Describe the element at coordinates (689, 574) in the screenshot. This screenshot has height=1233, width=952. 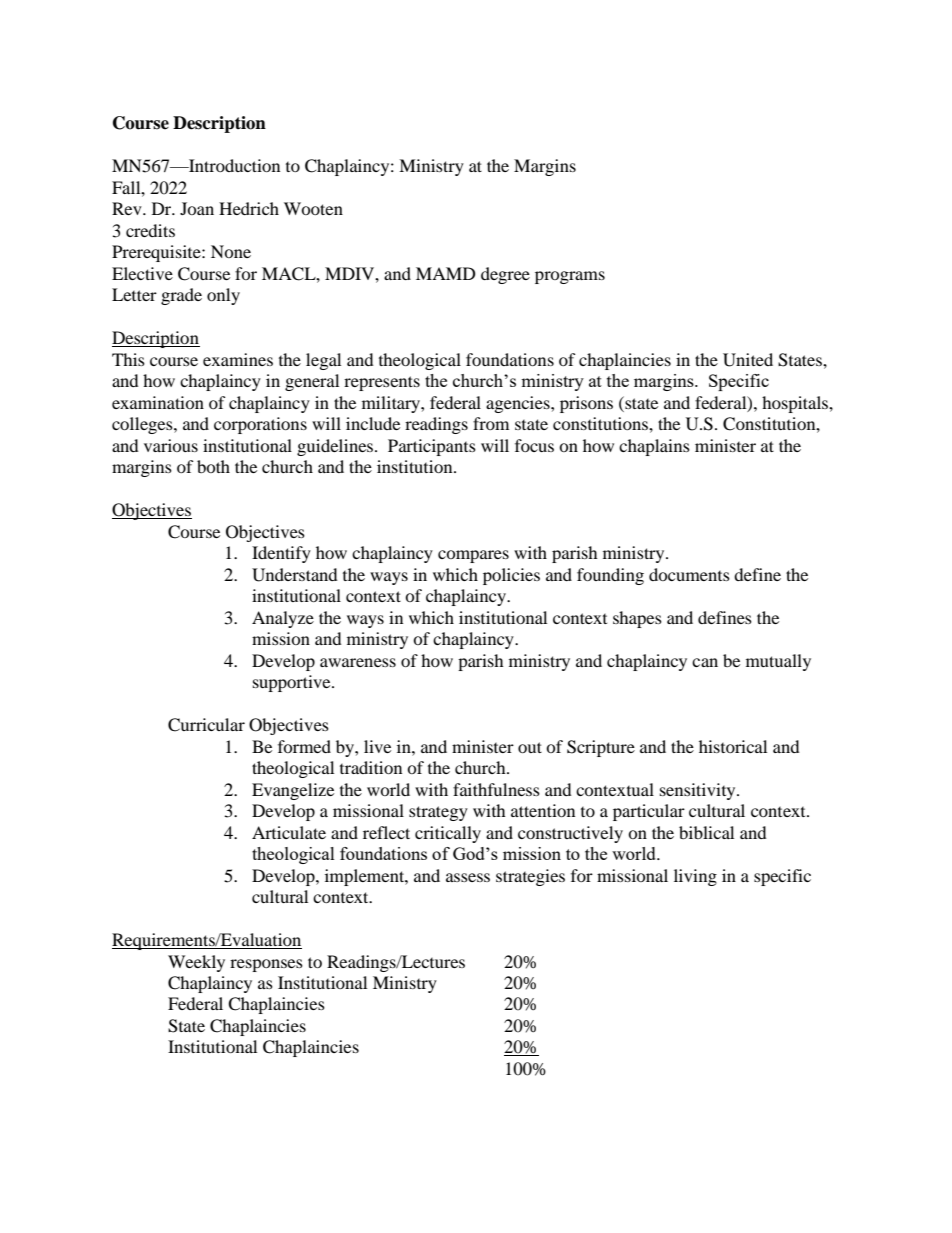
I see `documents` at that location.
